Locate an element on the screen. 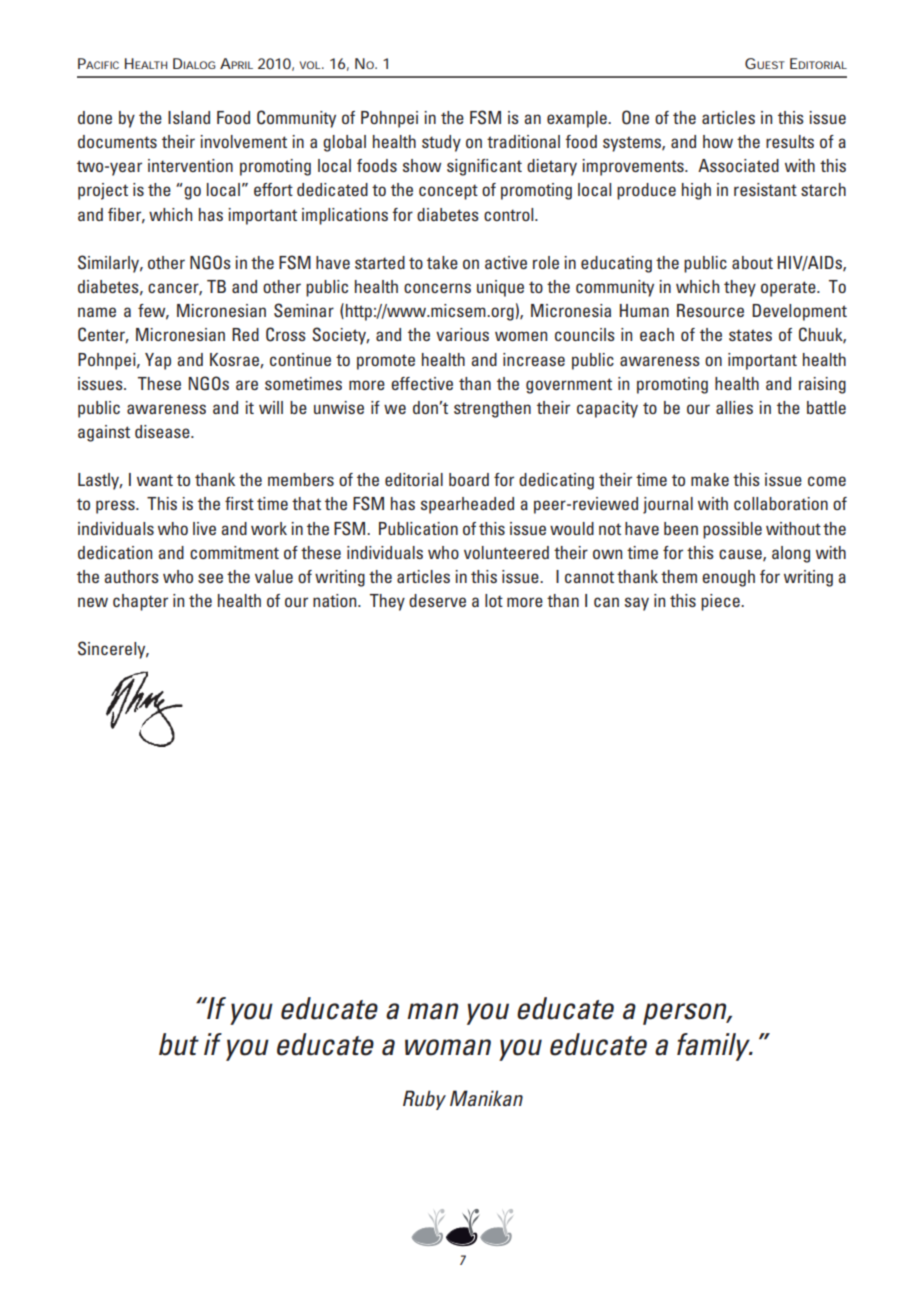 This screenshot has height=1297, width=924. chapter is located at coordinates (140, 602).
